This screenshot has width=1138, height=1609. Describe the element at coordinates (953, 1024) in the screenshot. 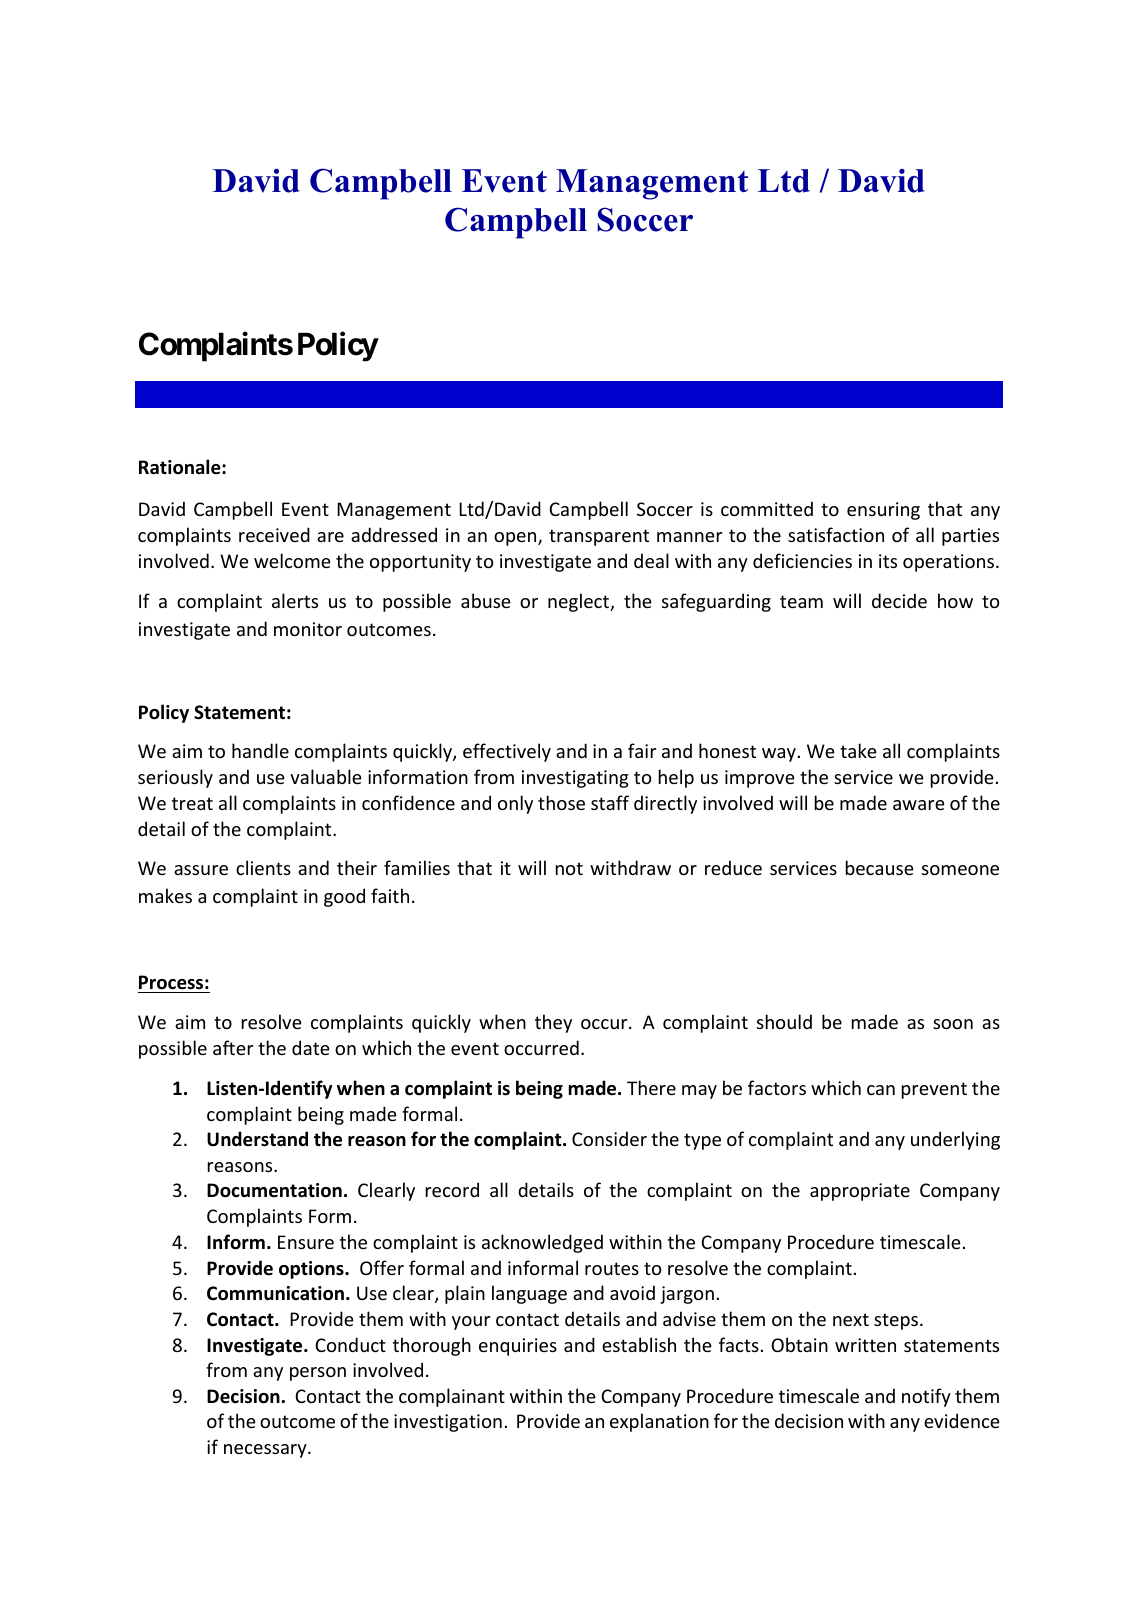

I see `soon` at that location.
